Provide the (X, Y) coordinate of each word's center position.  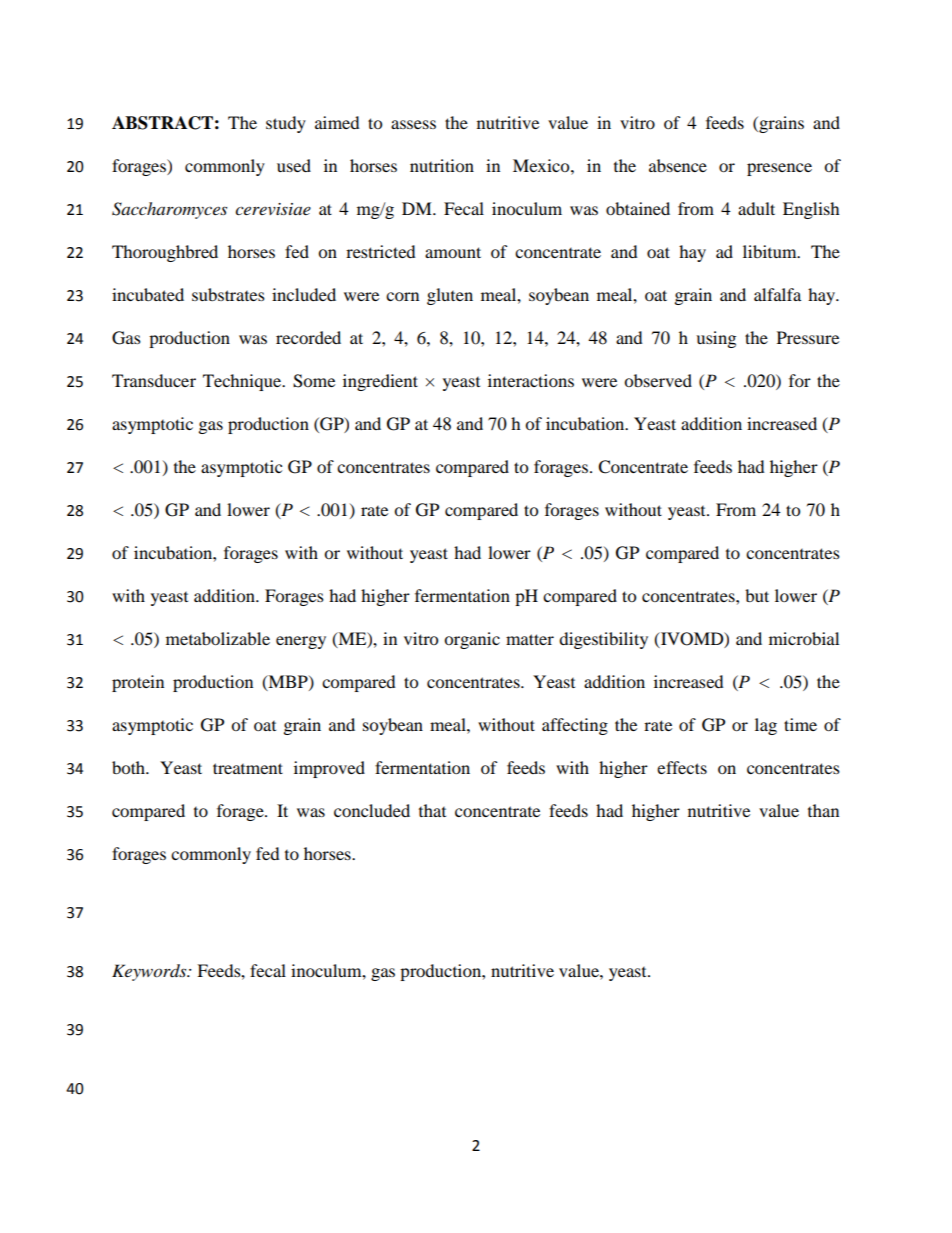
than (823, 810)
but (757, 595)
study (286, 124)
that (432, 810)
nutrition (442, 165)
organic (472, 640)
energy (301, 642)
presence (779, 169)
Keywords (150, 972)
